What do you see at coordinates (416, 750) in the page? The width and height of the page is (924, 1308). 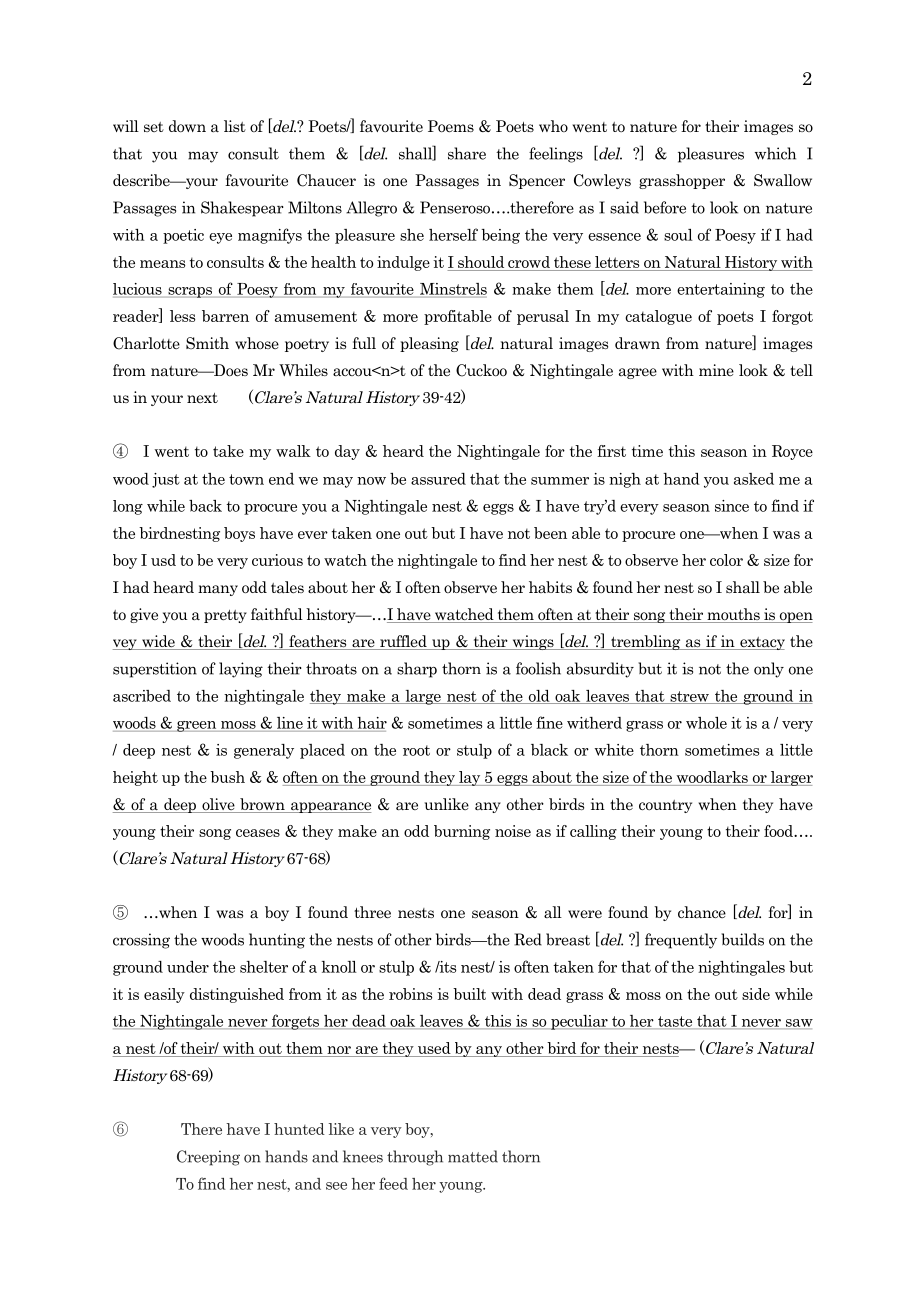 I see `root` at bounding box center [416, 750].
